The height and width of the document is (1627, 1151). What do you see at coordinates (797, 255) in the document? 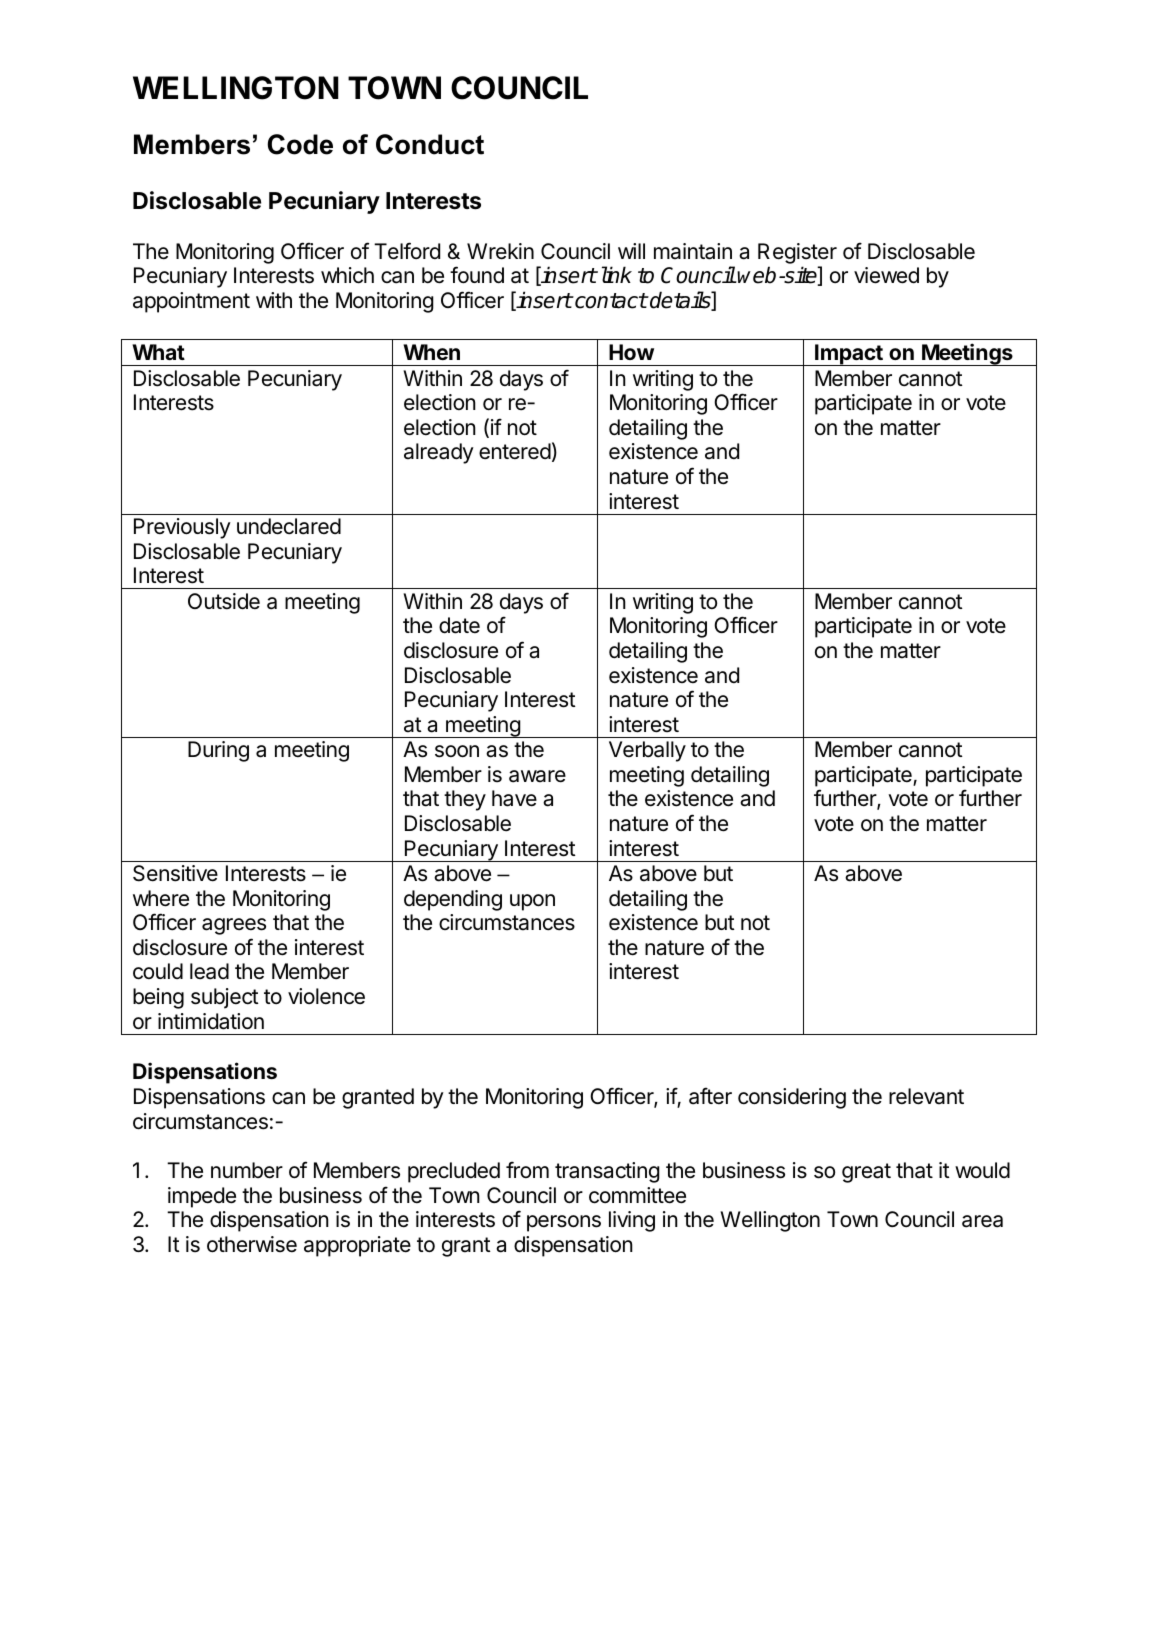
I see `Register` at bounding box center [797, 255].
